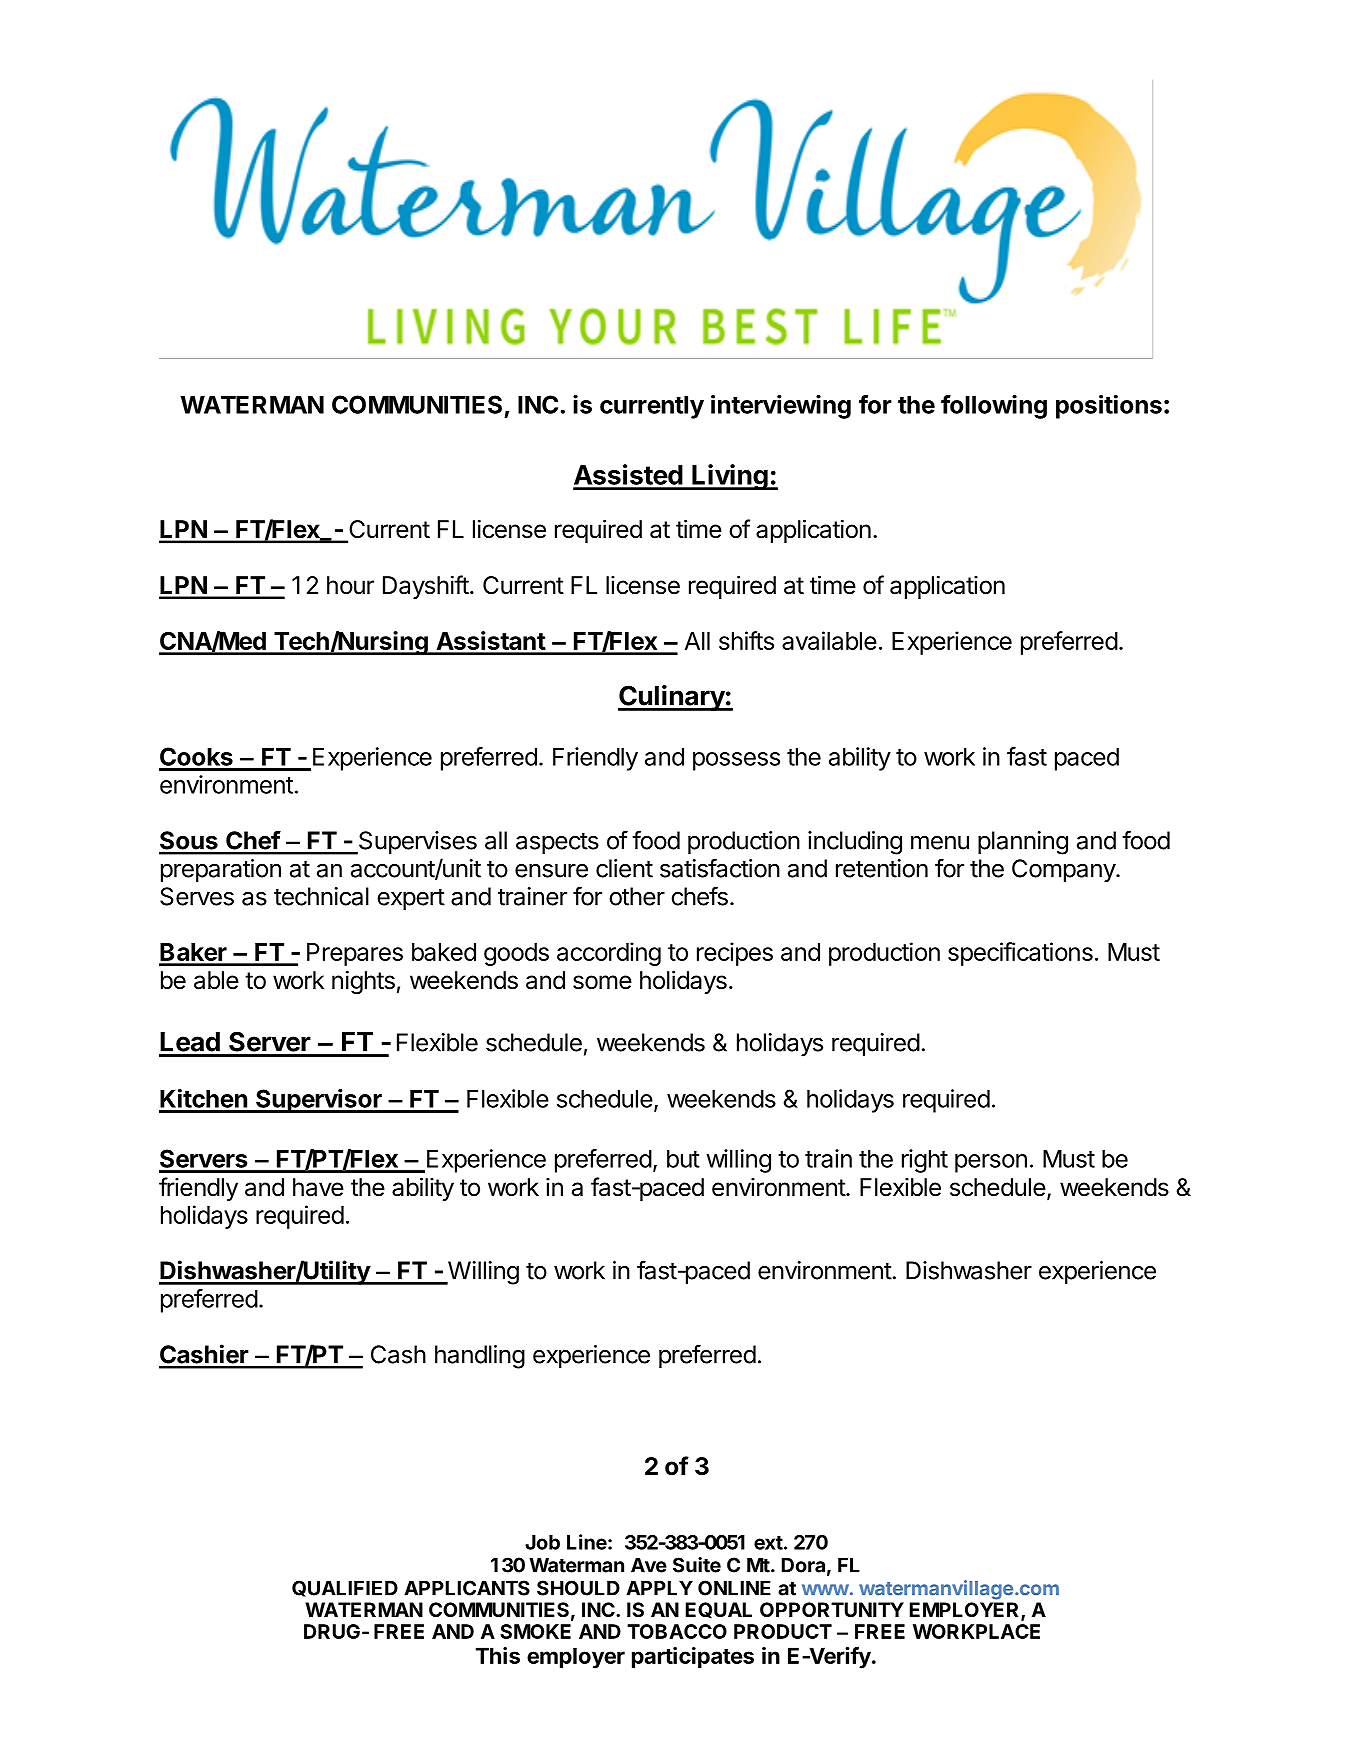 The height and width of the document is (1748, 1351). I want to click on ext, so click(768, 1543).
